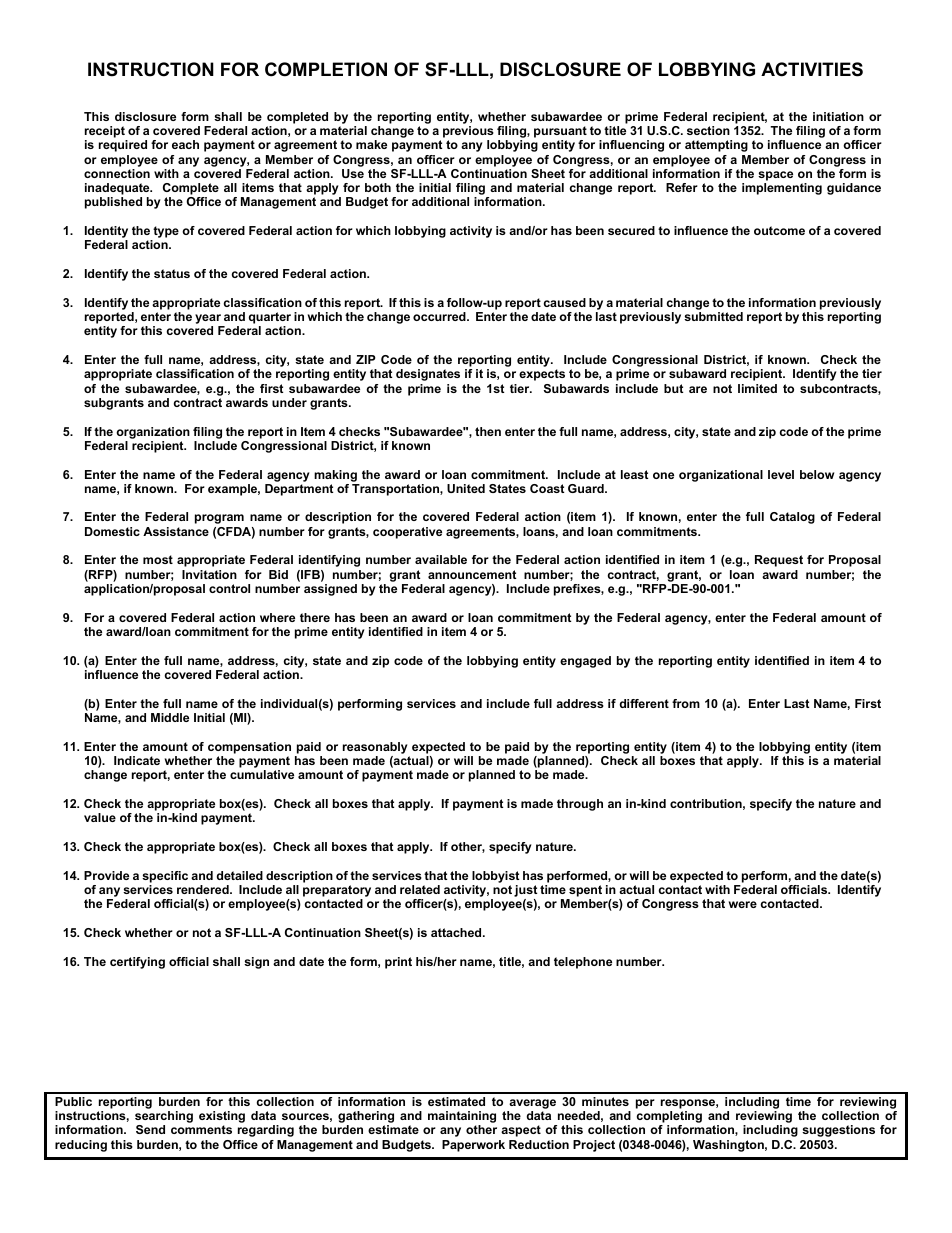 Image resolution: width=952 pixels, height=1233 pixels. Describe the element at coordinates (838, 1131) in the image. I see `suggestions` at that location.
